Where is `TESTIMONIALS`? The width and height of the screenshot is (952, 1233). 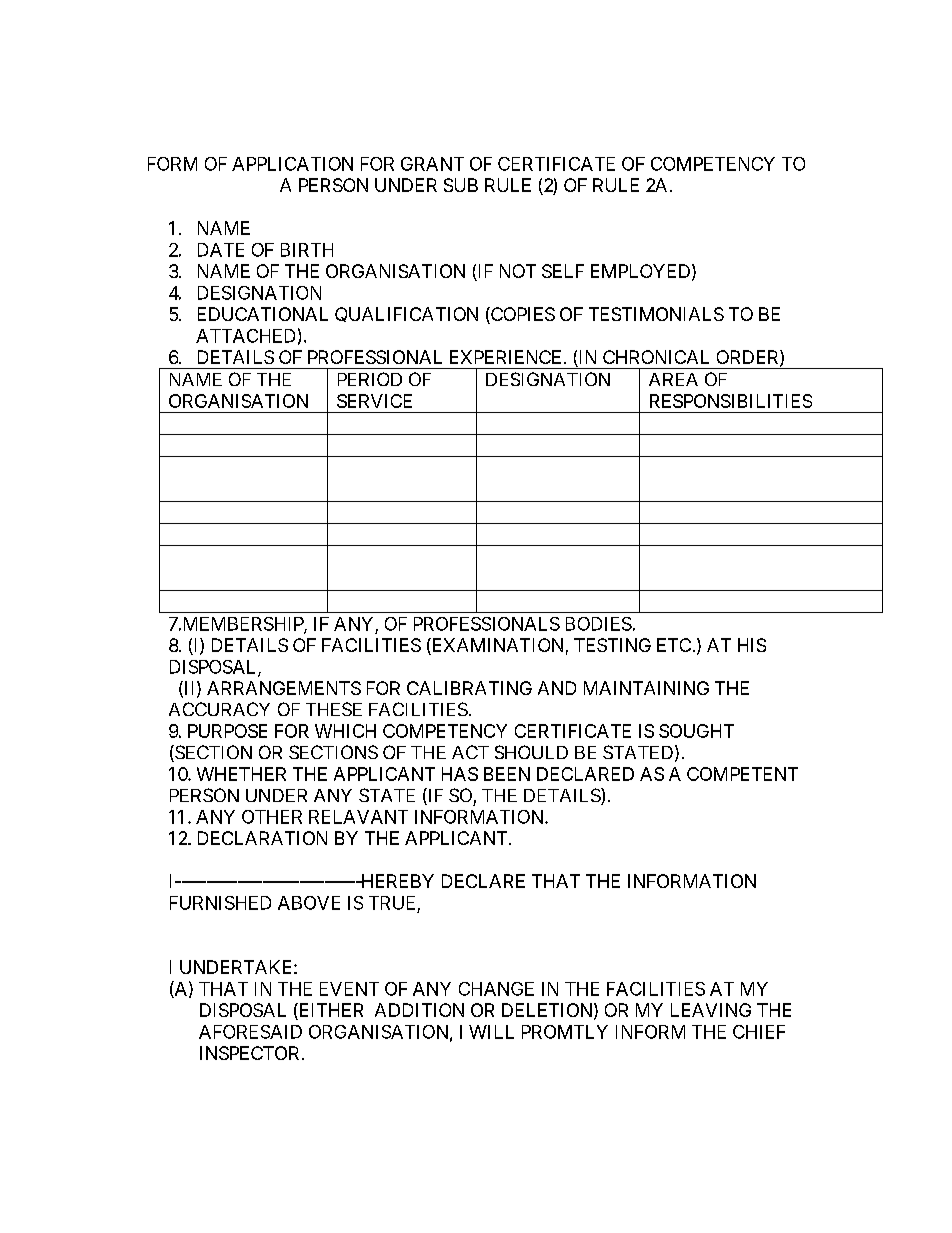
TESTIMONIALS is located at coordinates (656, 314).
